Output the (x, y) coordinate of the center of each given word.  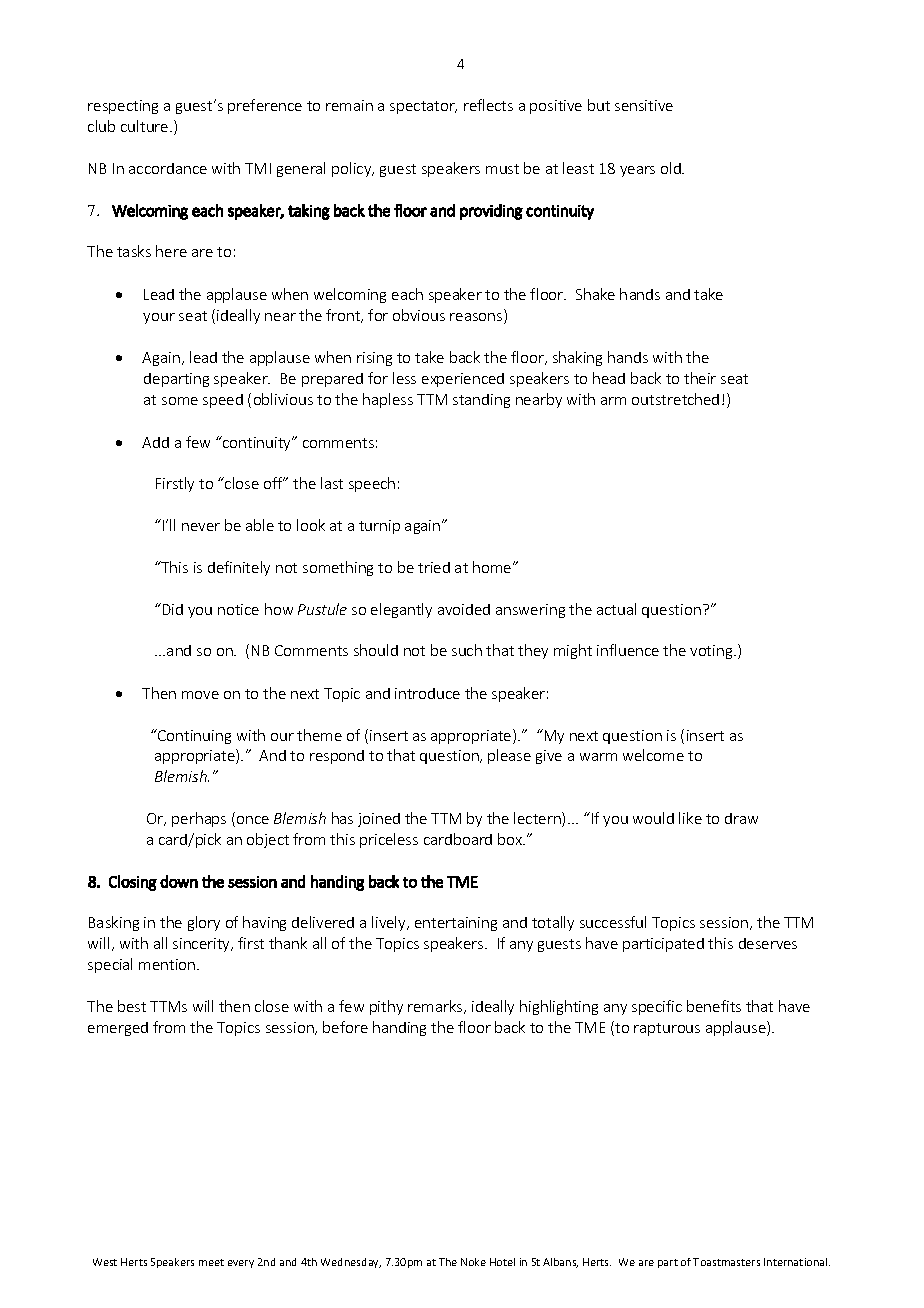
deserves (768, 943)
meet (211, 1262)
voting (712, 652)
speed (223, 401)
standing (481, 401)
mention (168, 964)
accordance (168, 168)
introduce (427, 693)
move (200, 695)
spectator (423, 107)
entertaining (456, 924)
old (672, 168)
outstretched (675, 399)
